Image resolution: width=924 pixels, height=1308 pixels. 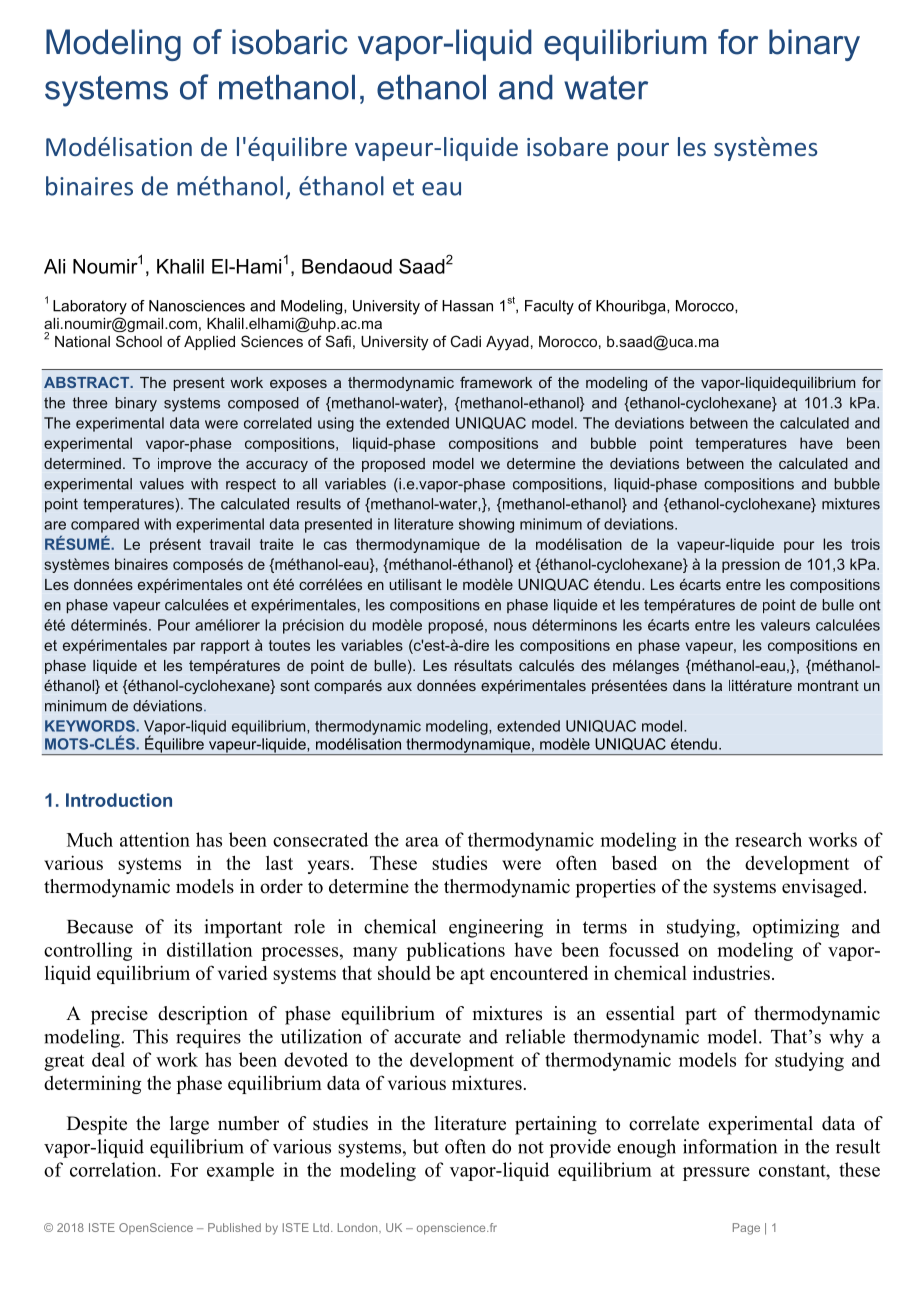 What do you see at coordinates (496, 928) in the image?
I see `engineering` at bounding box center [496, 928].
